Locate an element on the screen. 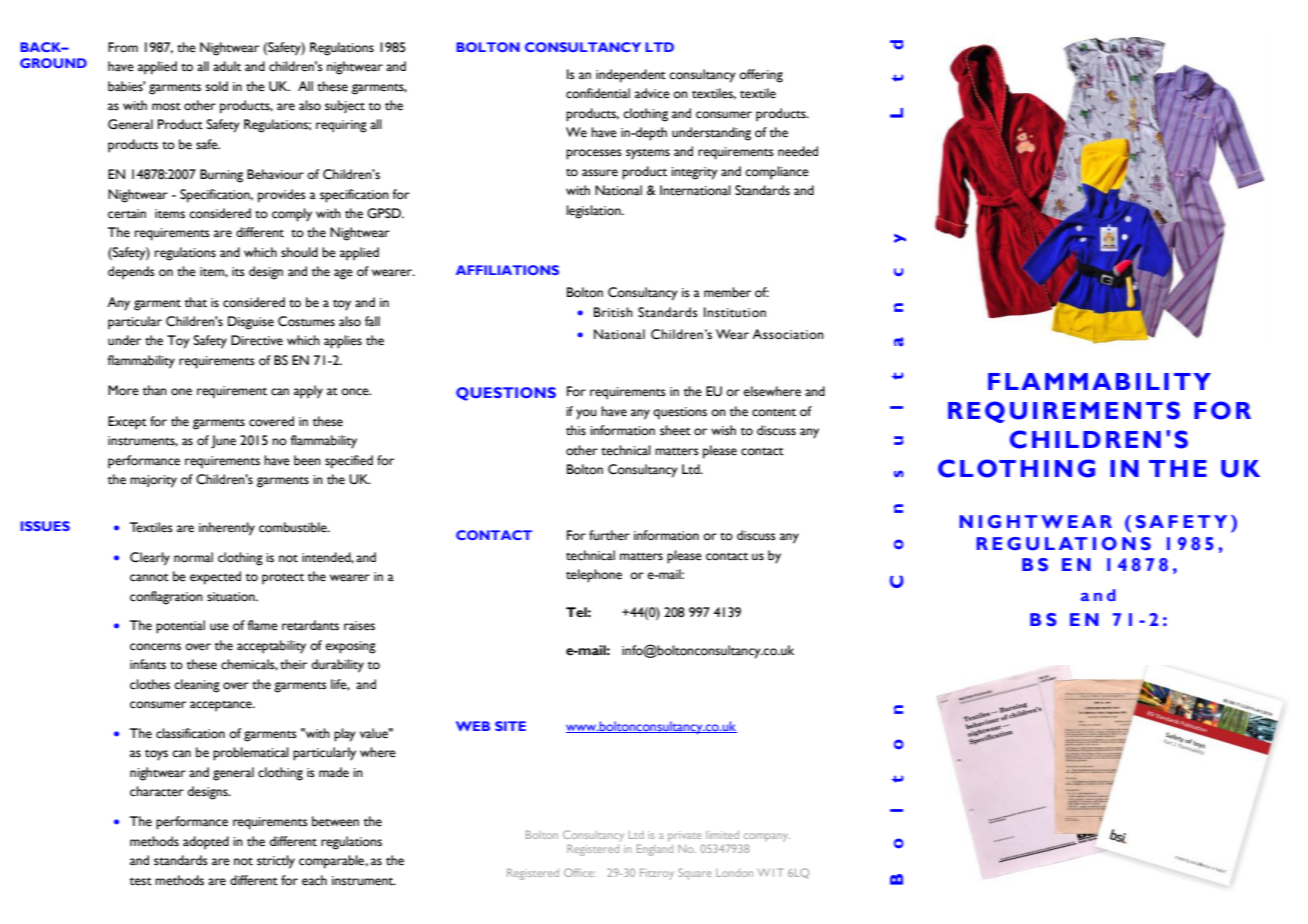 This screenshot has width=1308, height=924. test is located at coordinates (141, 882).
